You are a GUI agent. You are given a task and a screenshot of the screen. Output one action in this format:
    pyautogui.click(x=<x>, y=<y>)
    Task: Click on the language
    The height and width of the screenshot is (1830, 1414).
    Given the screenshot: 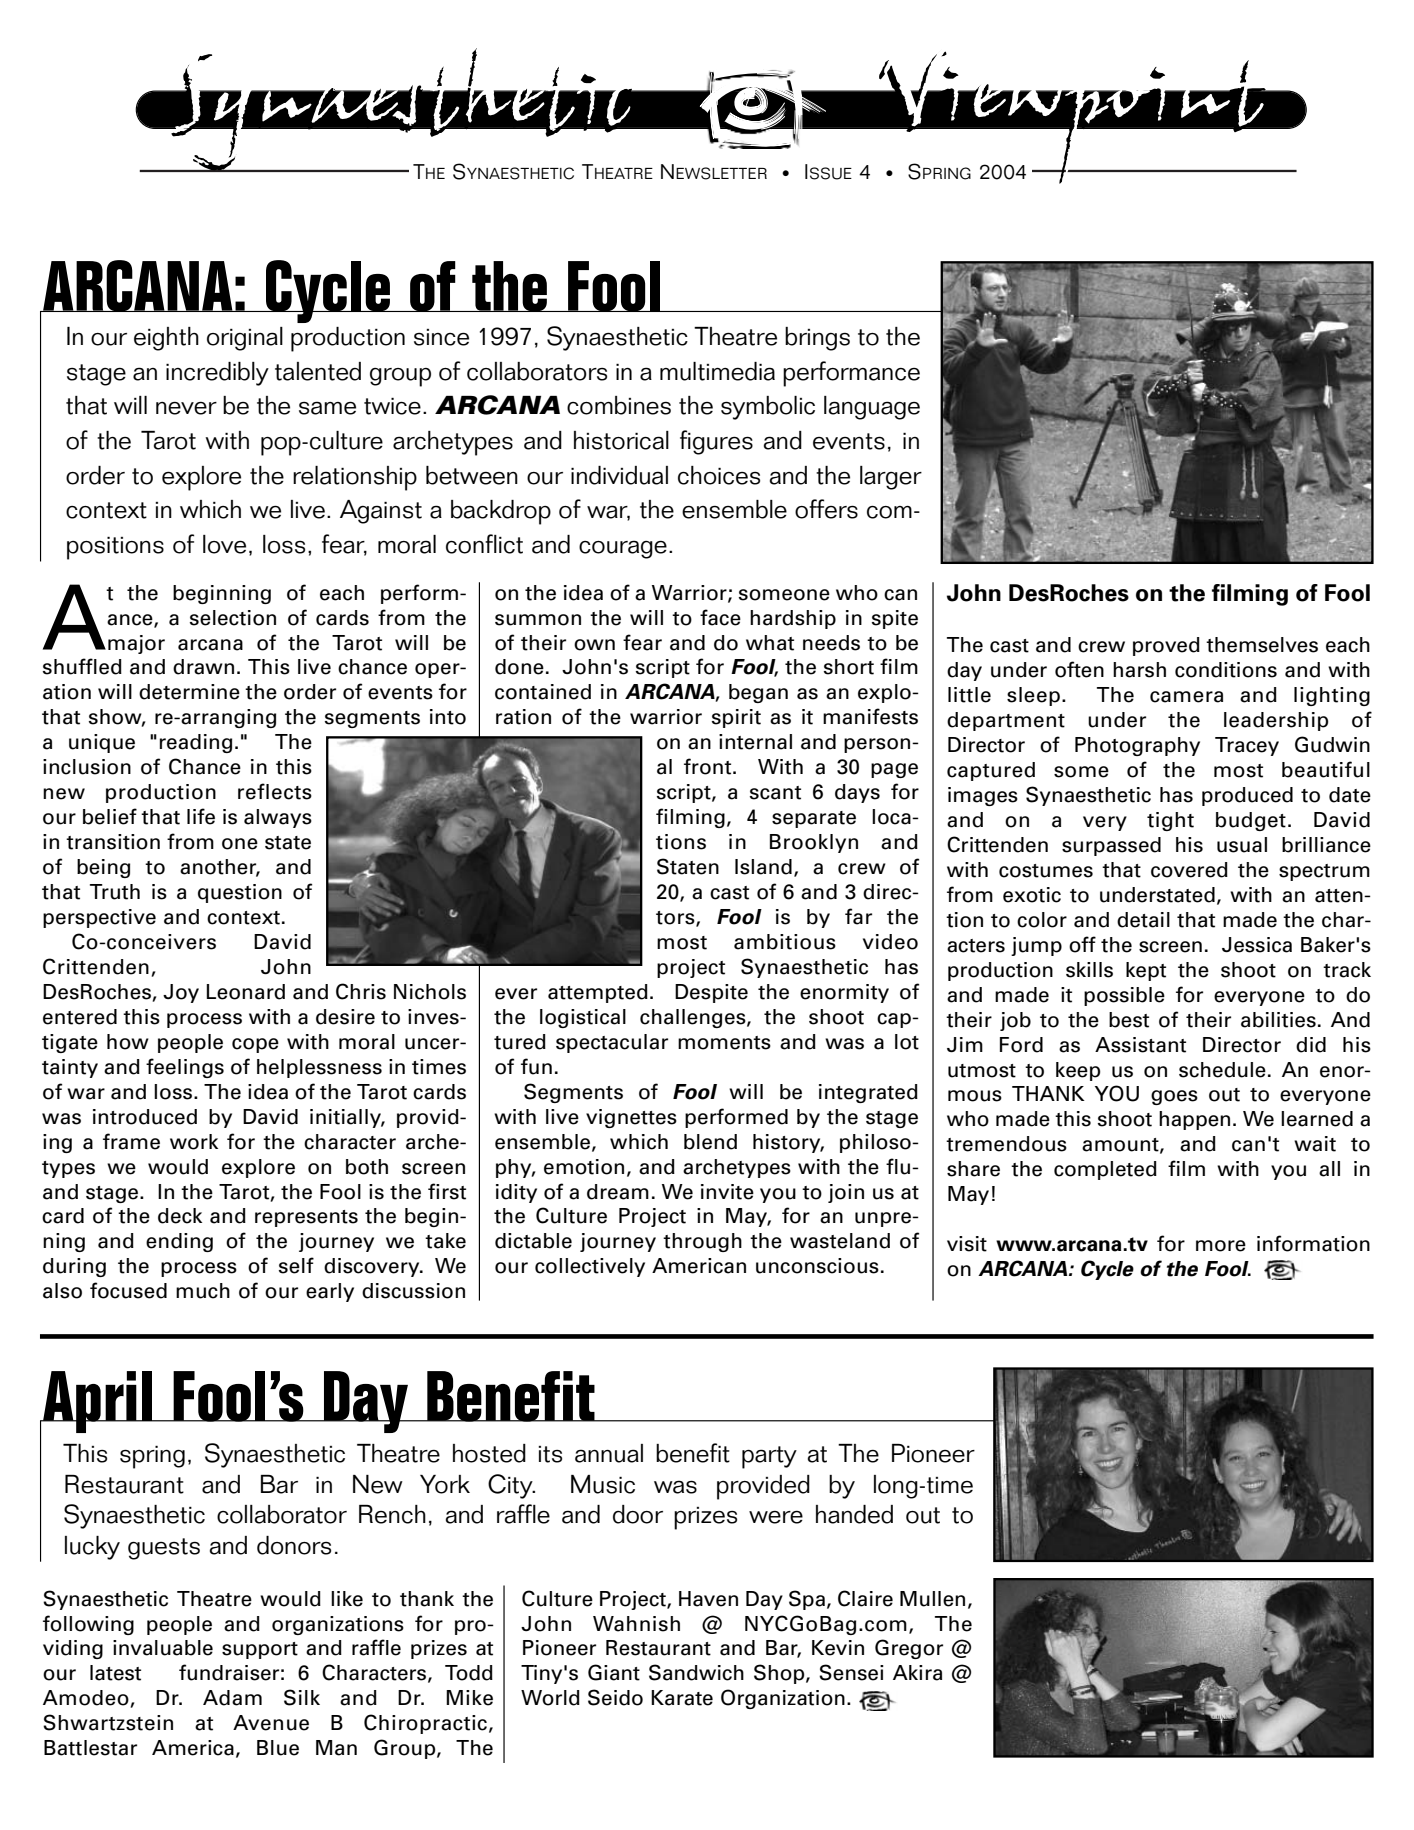 What is the action you would take?
    pyautogui.click(x=872, y=408)
